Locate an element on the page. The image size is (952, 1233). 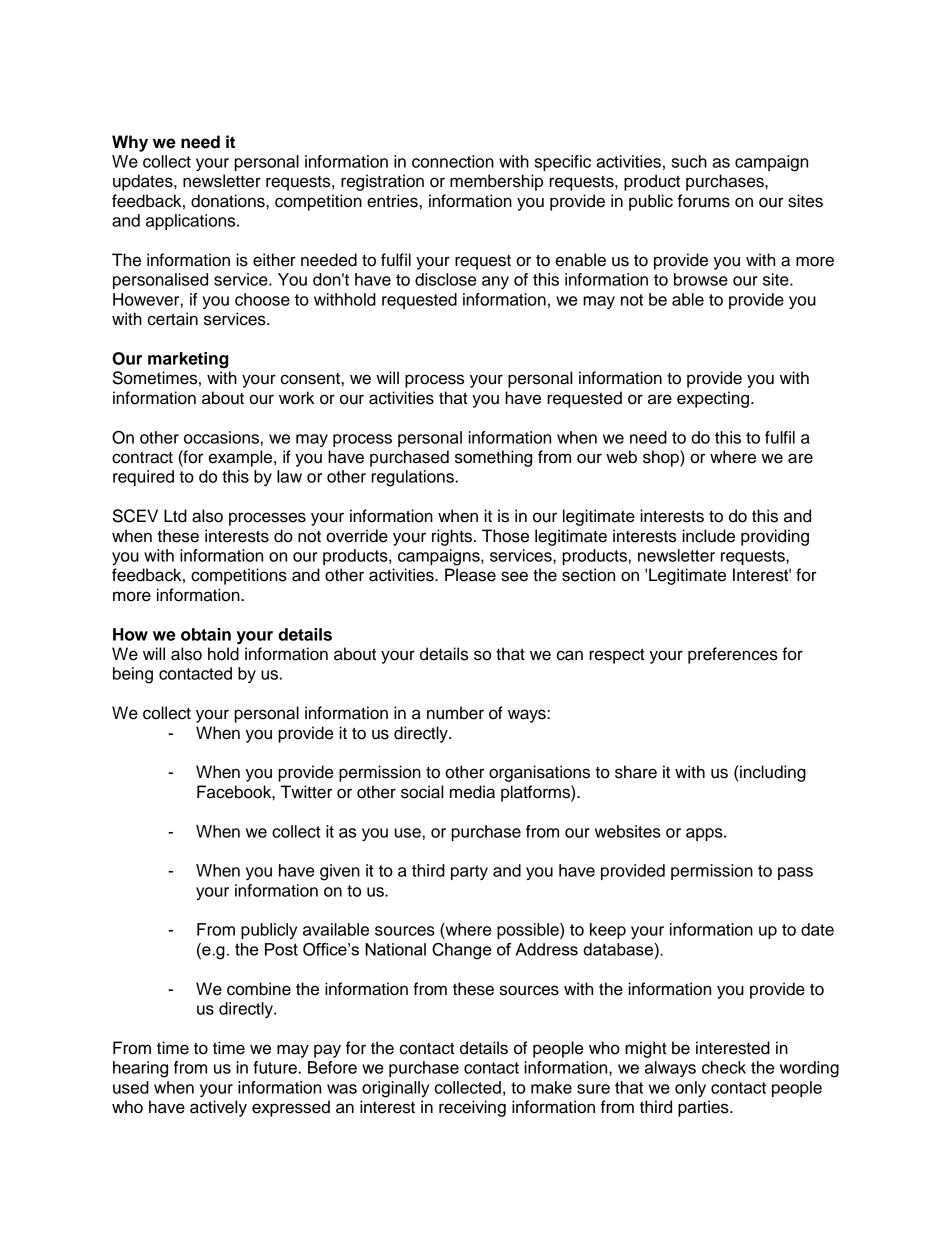
including is located at coordinates (773, 773).
